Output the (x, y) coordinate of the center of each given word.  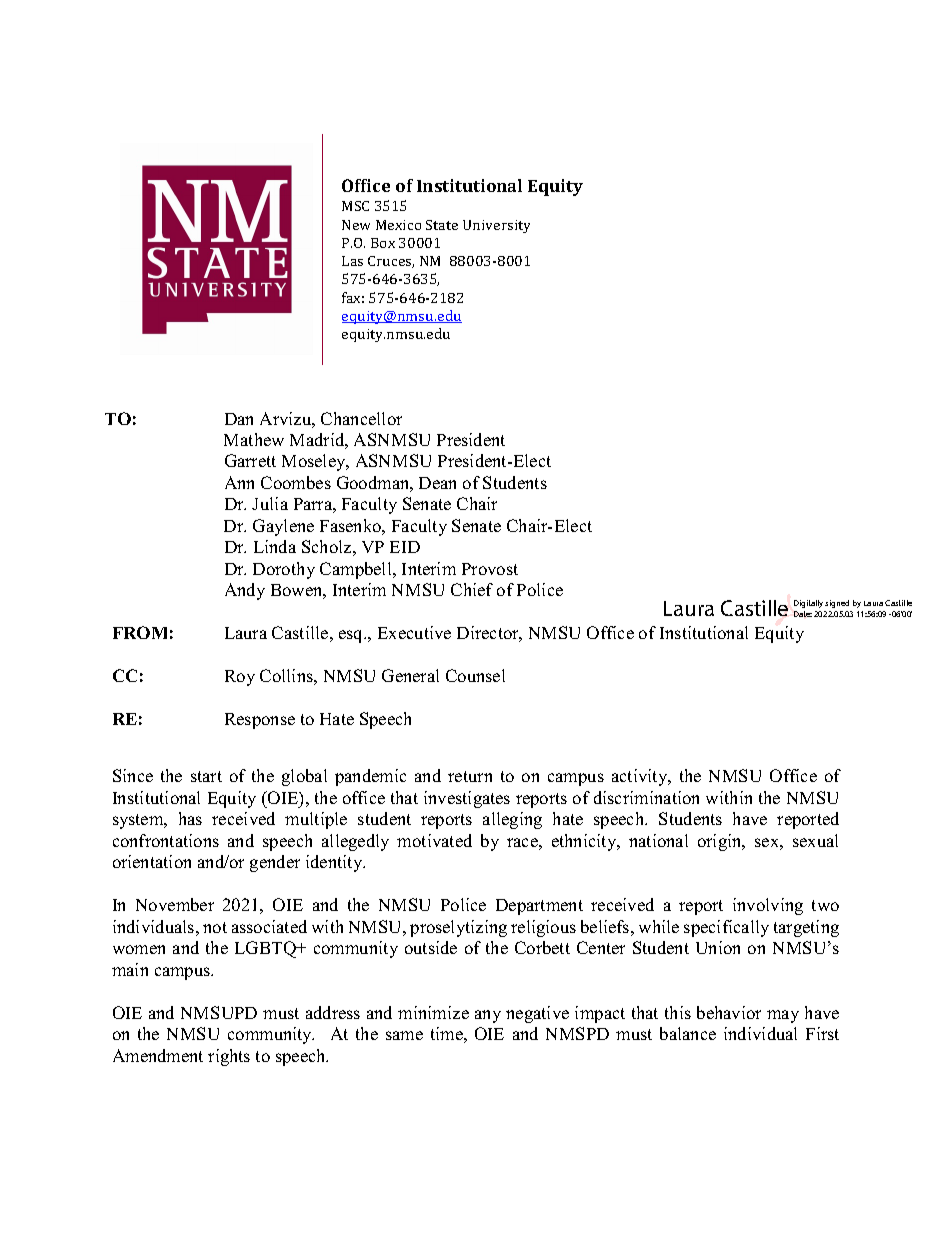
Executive (414, 632)
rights (229, 1057)
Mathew (254, 439)
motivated (434, 840)
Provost (490, 569)
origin (721, 842)
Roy (240, 678)
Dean (437, 483)
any (488, 1016)
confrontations (166, 840)
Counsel (475, 675)
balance (688, 1033)
